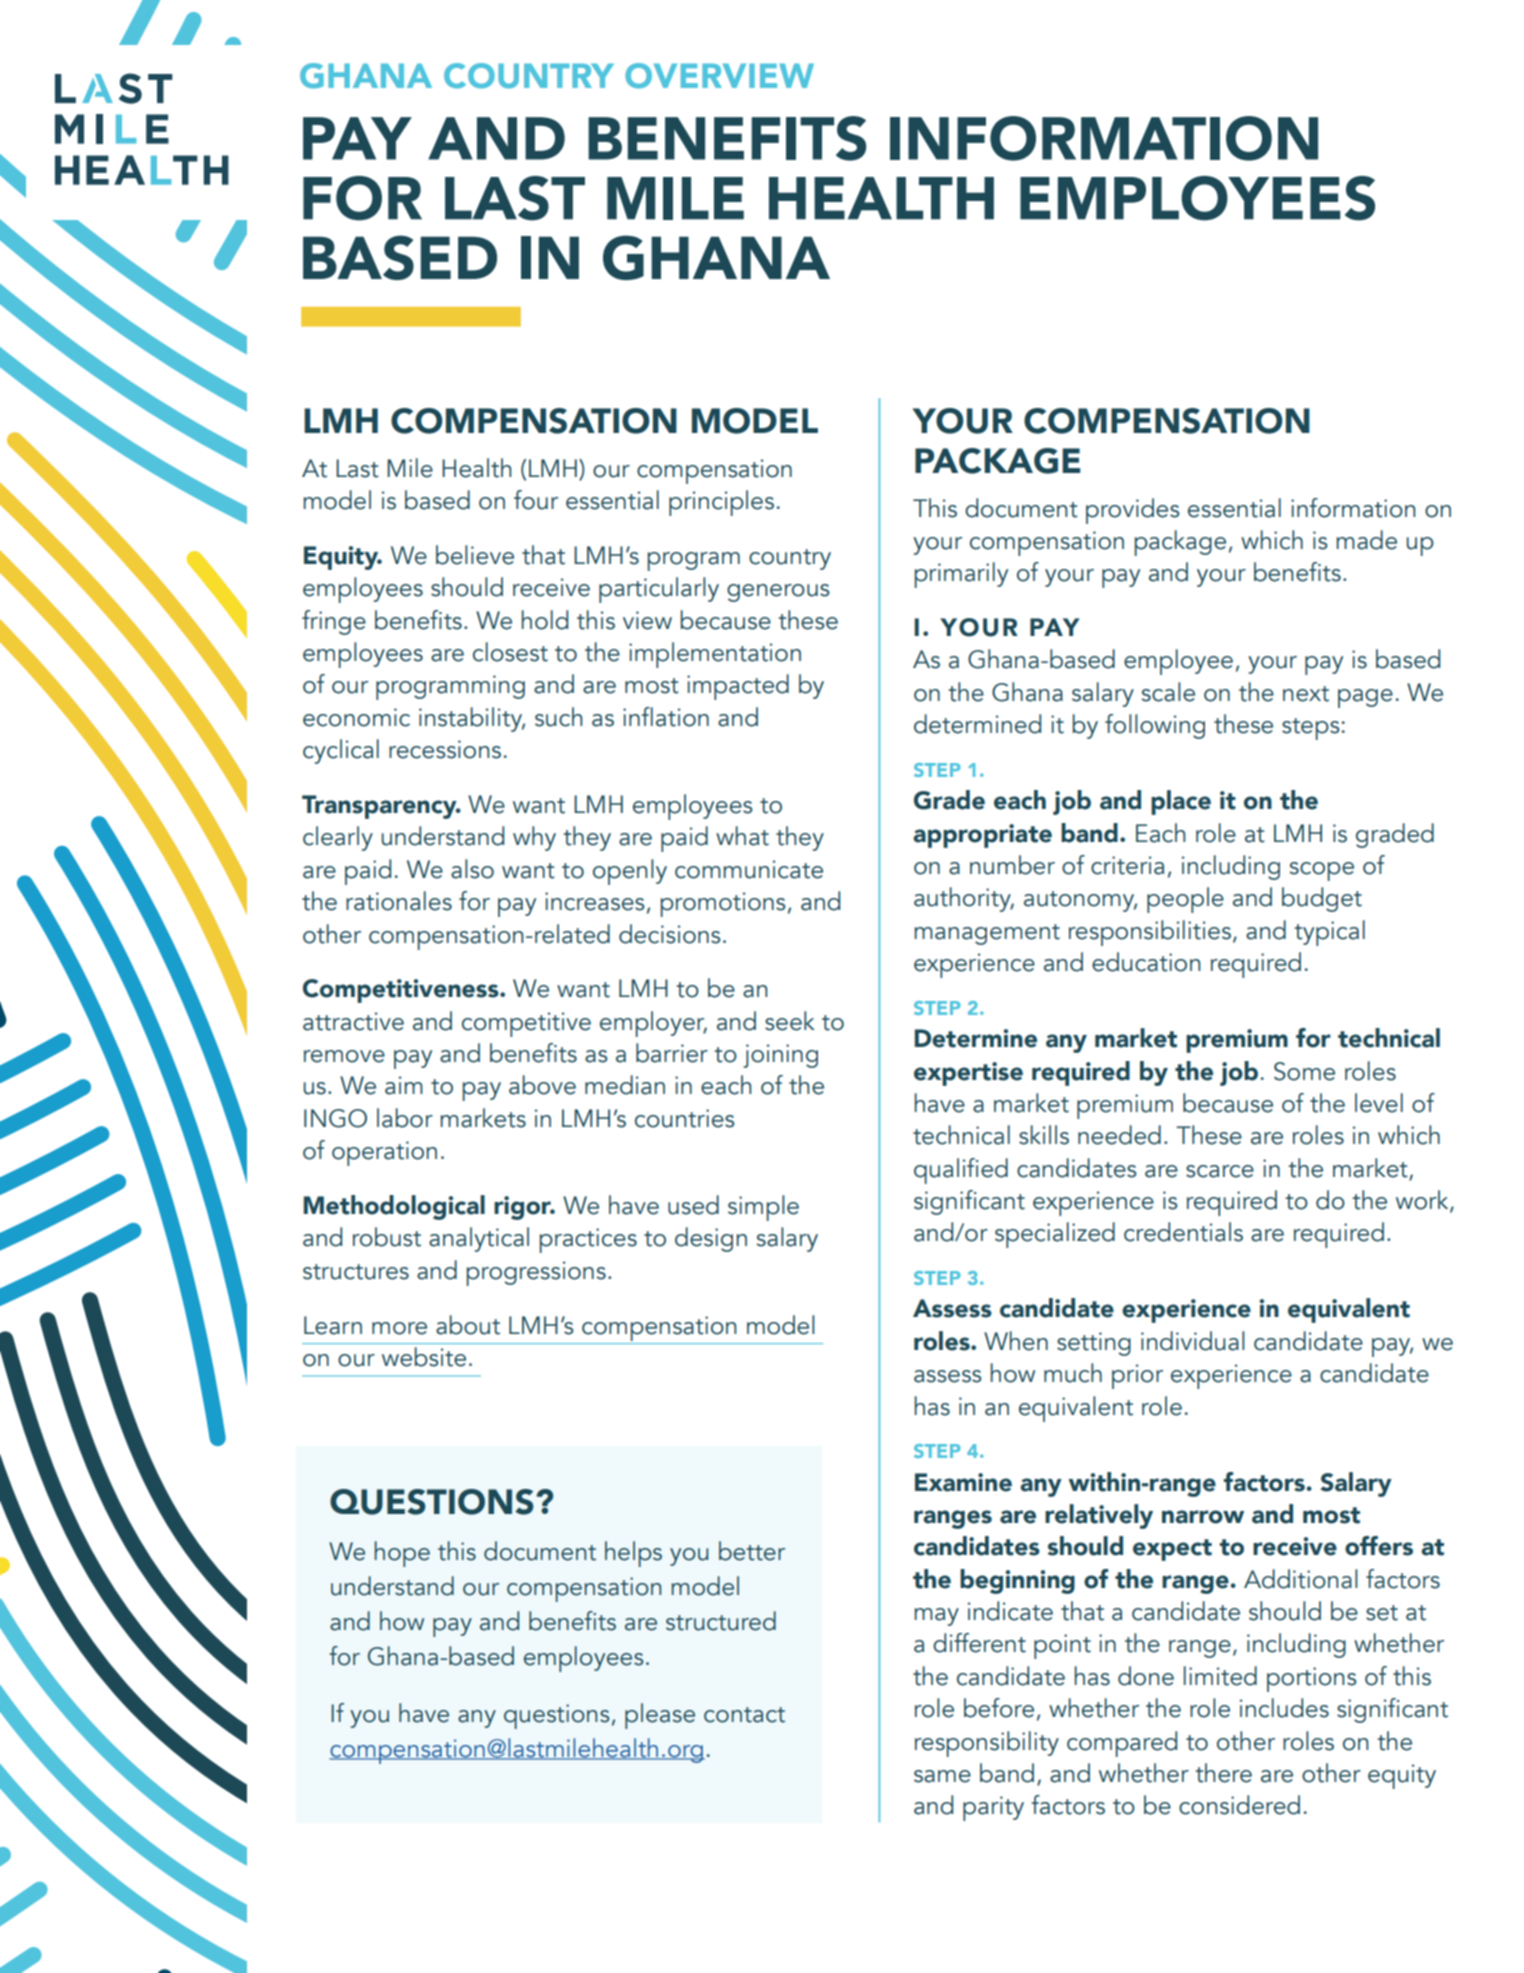 The width and height of the page is (1524, 1973). Describe the element at coordinates (1223, 1773) in the page. I see `there` at that location.
